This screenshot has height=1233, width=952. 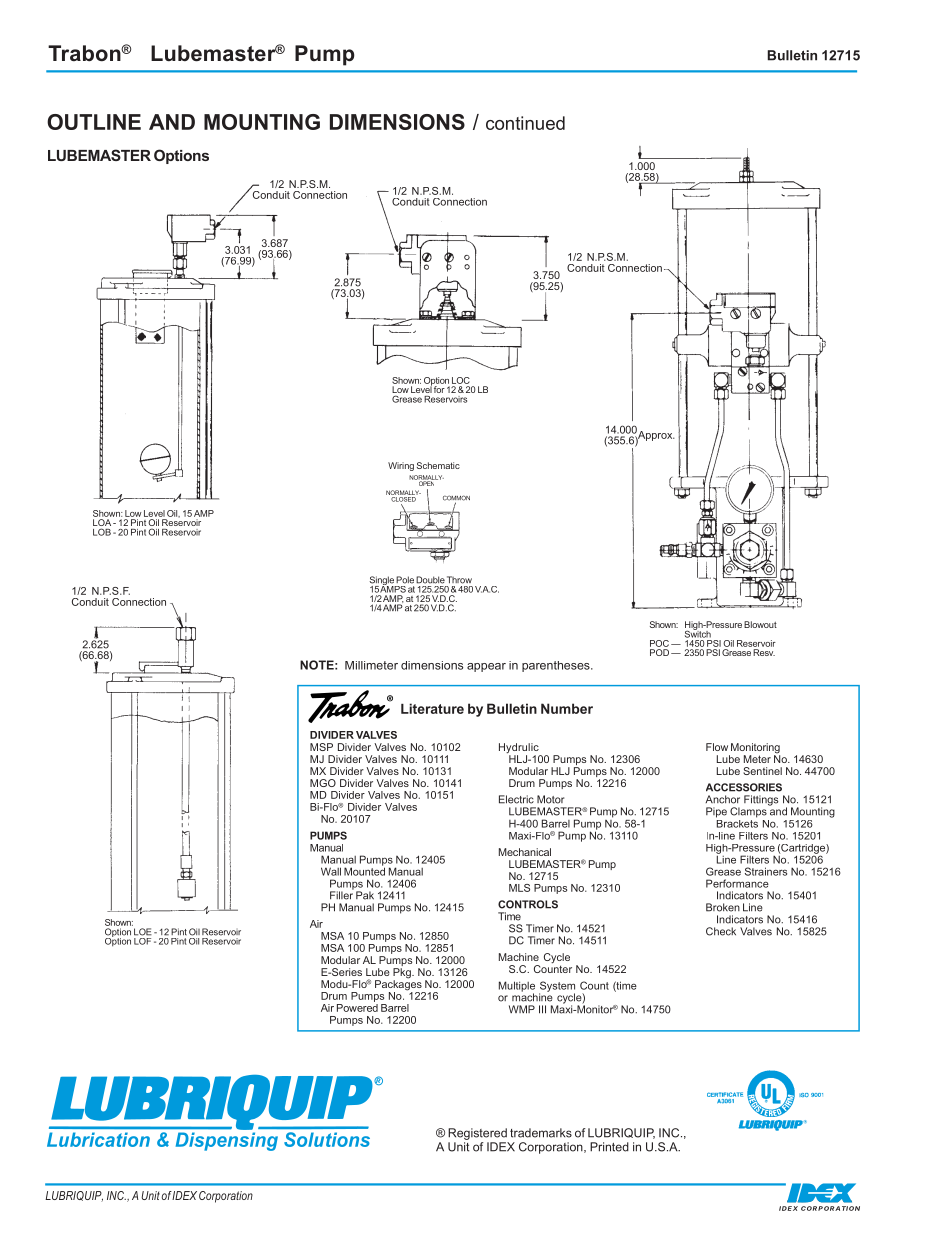 What do you see at coordinates (102, 532) in the screenshot?
I see `LOB` at bounding box center [102, 532].
